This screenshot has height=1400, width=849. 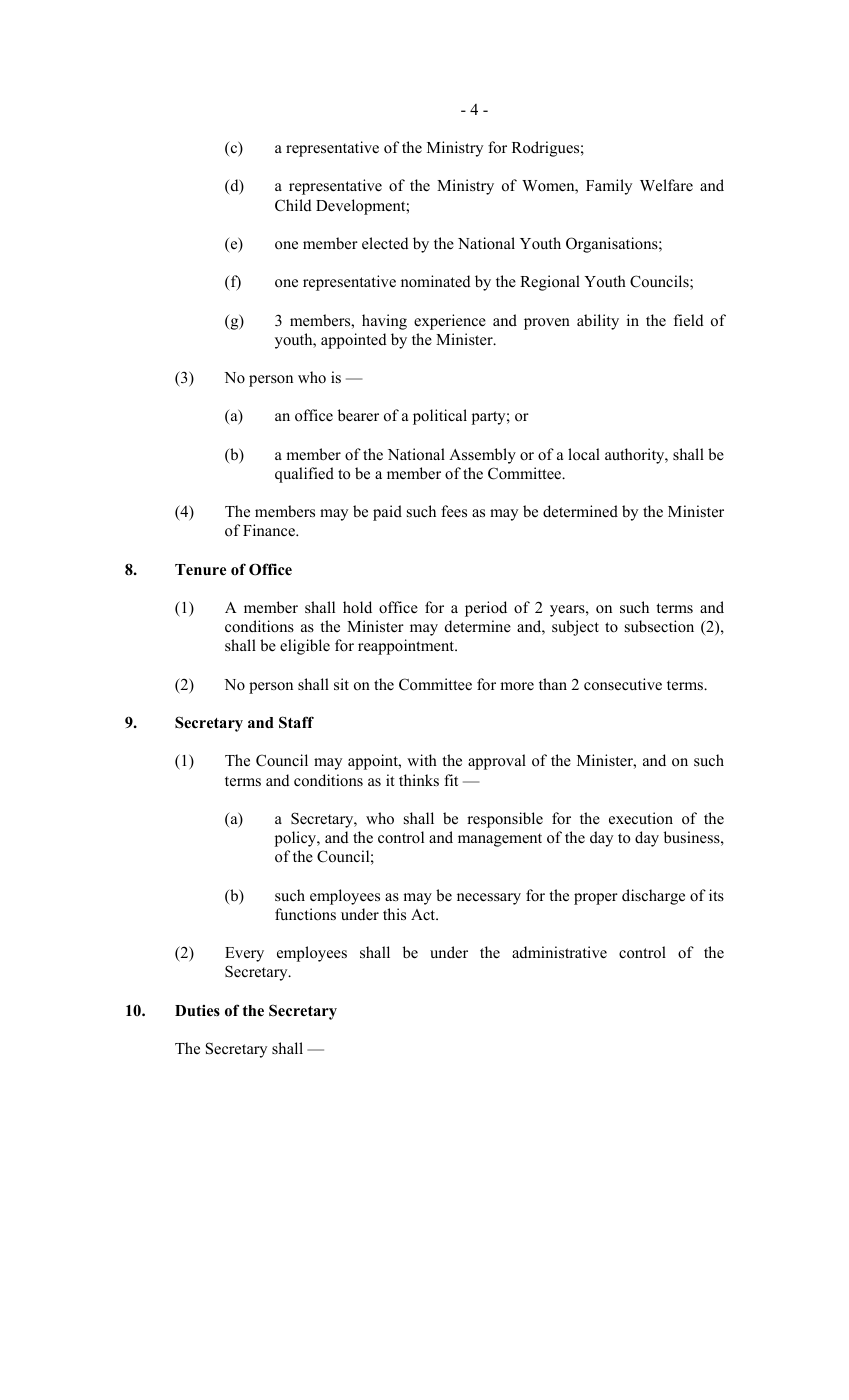 What do you see at coordinates (486, 609) in the screenshot?
I see `period` at bounding box center [486, 609].
